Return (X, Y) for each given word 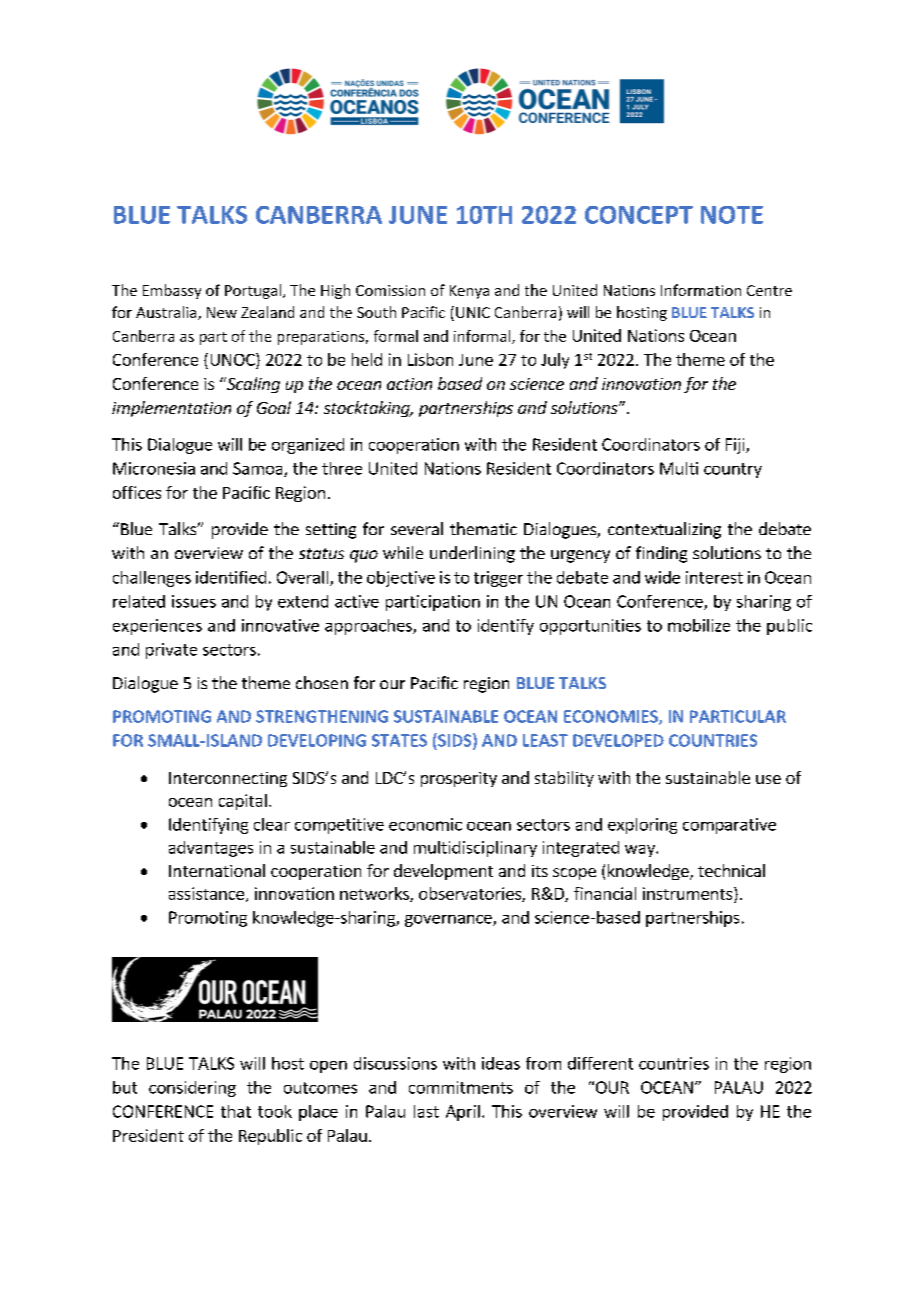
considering (192, 1089)
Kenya (469, 292)
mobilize (699, 625)
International (217, 870)
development (443, 872)
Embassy (172, 291)
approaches (369, 627)
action (409, 384)
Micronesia (154, 468)
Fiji (736, 446)
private (171, 651)
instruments (689, 893)
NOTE (732, 215)
